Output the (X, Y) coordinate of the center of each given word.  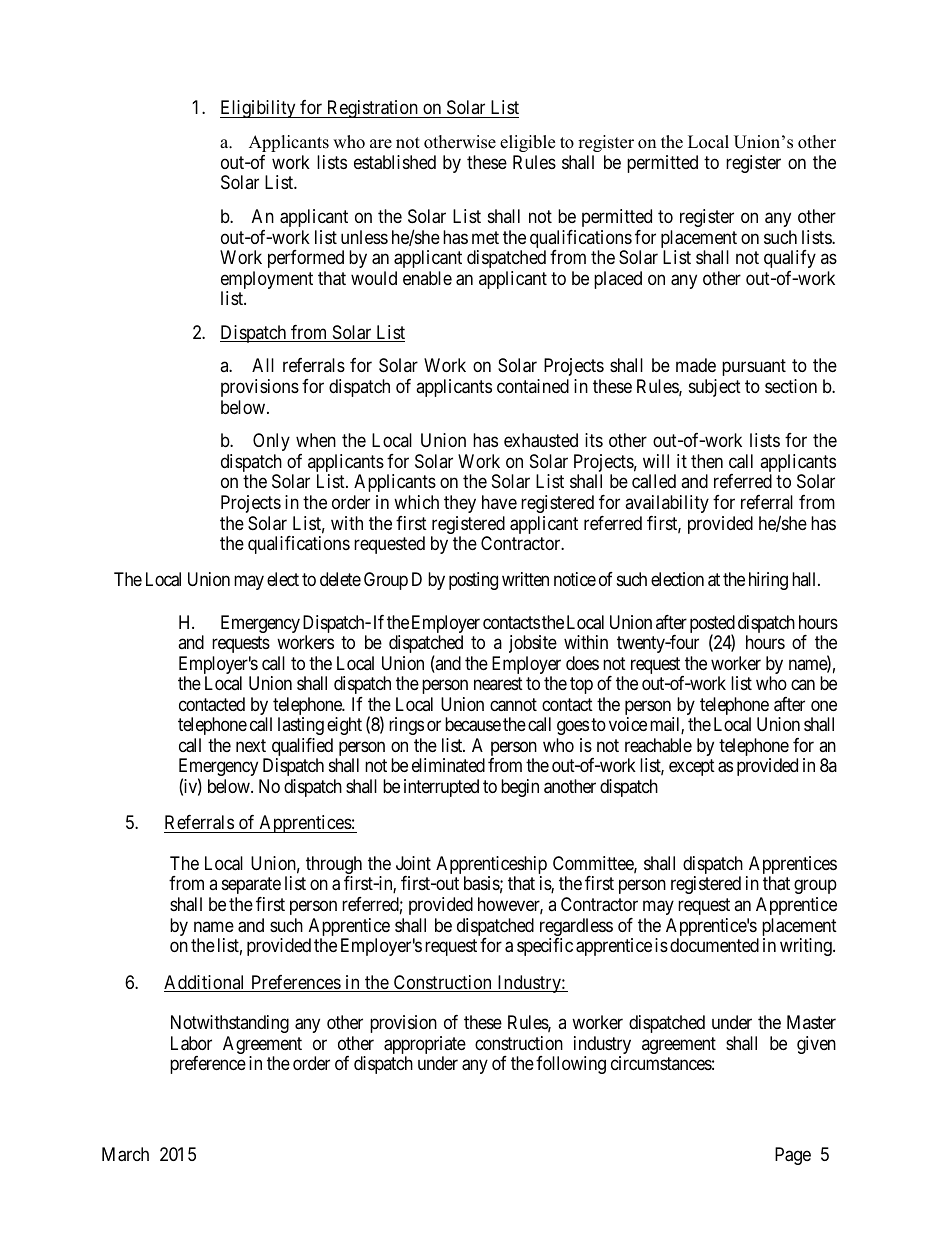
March (125, 1154)
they (460, 504)
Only (271, 442)
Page (793, 1156)
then (707, 461)
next (251, 745)
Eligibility (259, 109)
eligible (527, 143)
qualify (790, 259)
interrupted (441, 788)
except (692, 768)
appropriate (425, 1046)
